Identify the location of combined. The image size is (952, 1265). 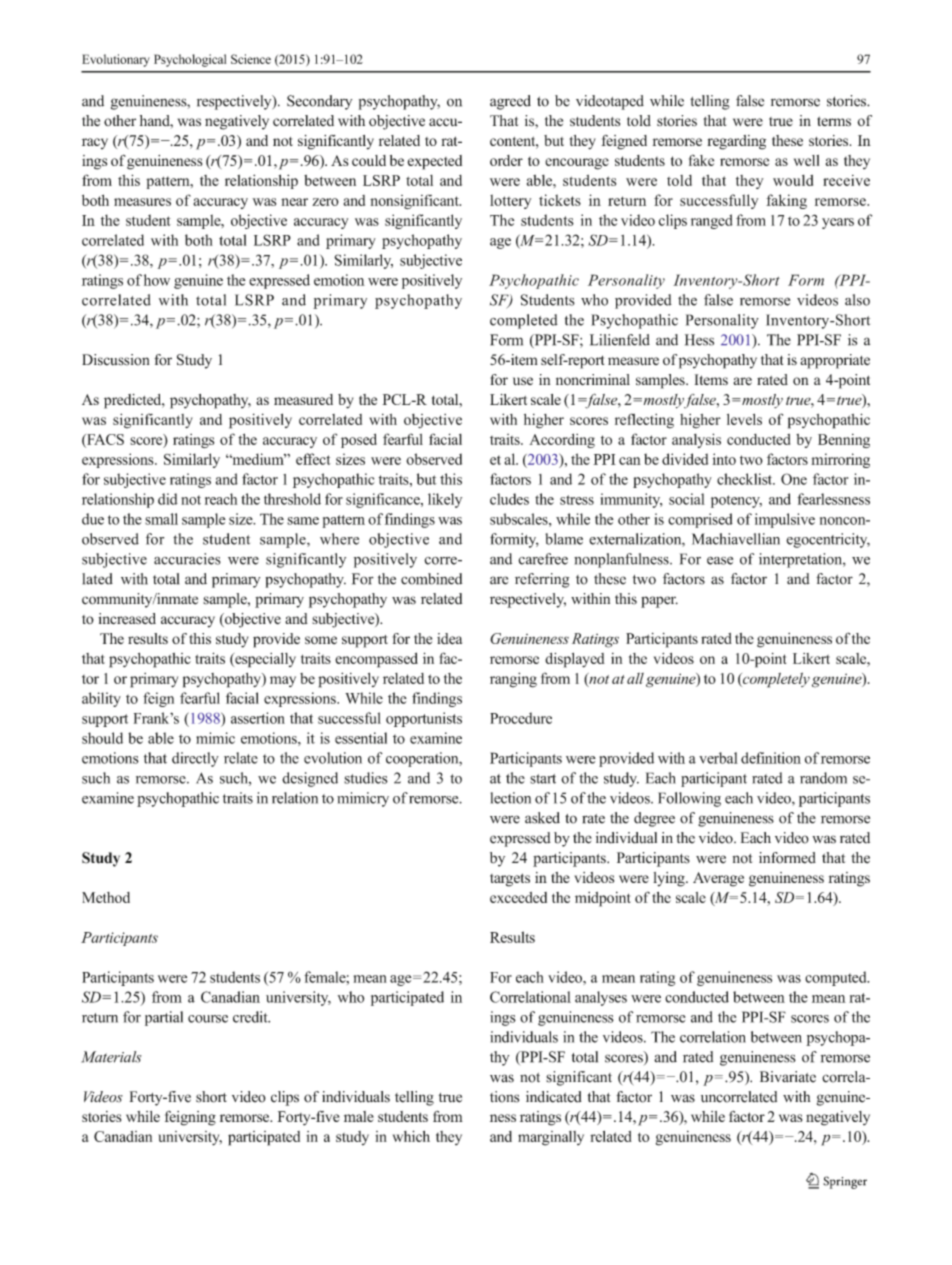
(431, 579).
